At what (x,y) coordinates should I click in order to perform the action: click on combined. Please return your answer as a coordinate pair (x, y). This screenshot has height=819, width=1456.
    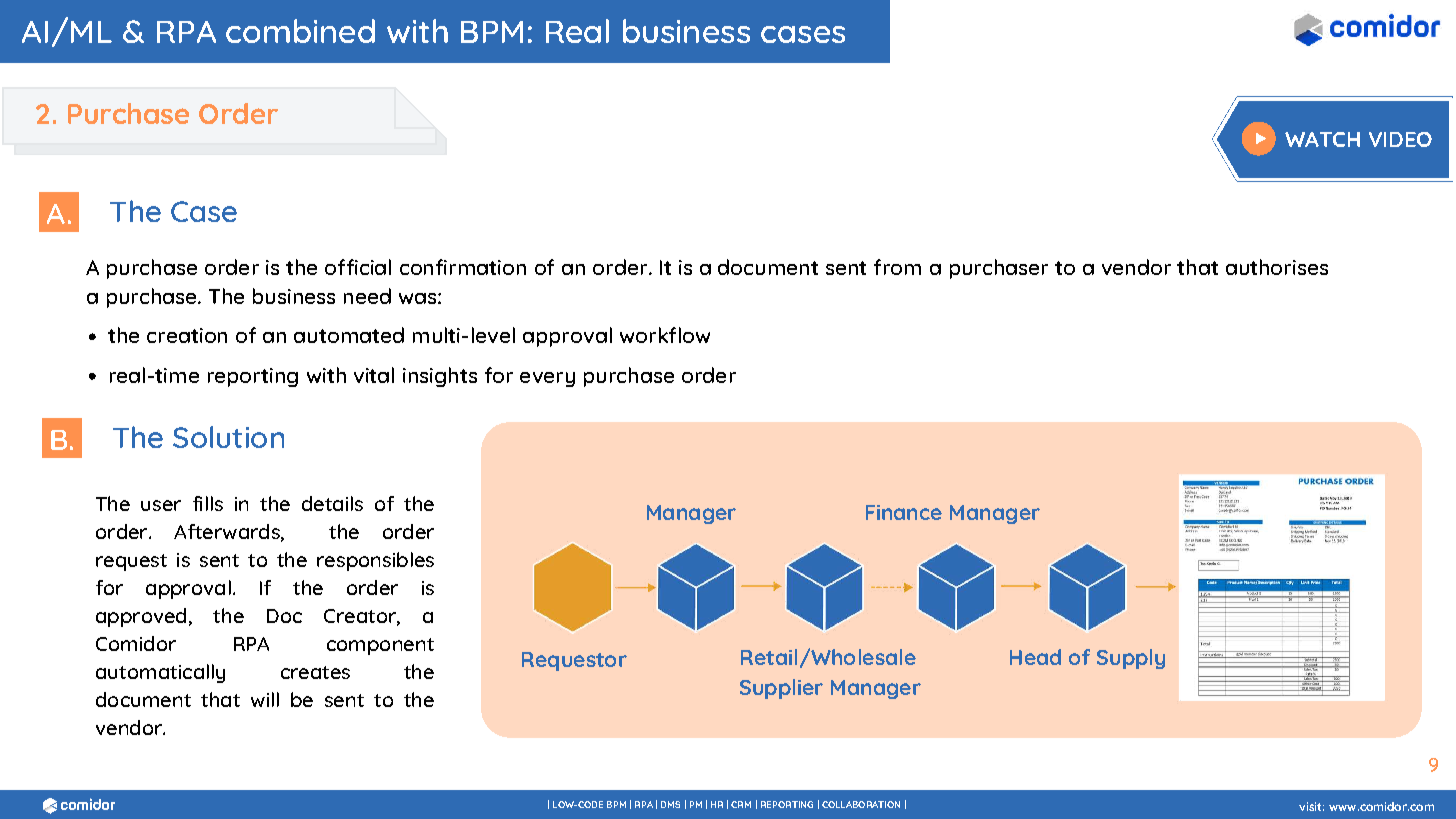
    Looking at the image, I should click on (300, 31).
